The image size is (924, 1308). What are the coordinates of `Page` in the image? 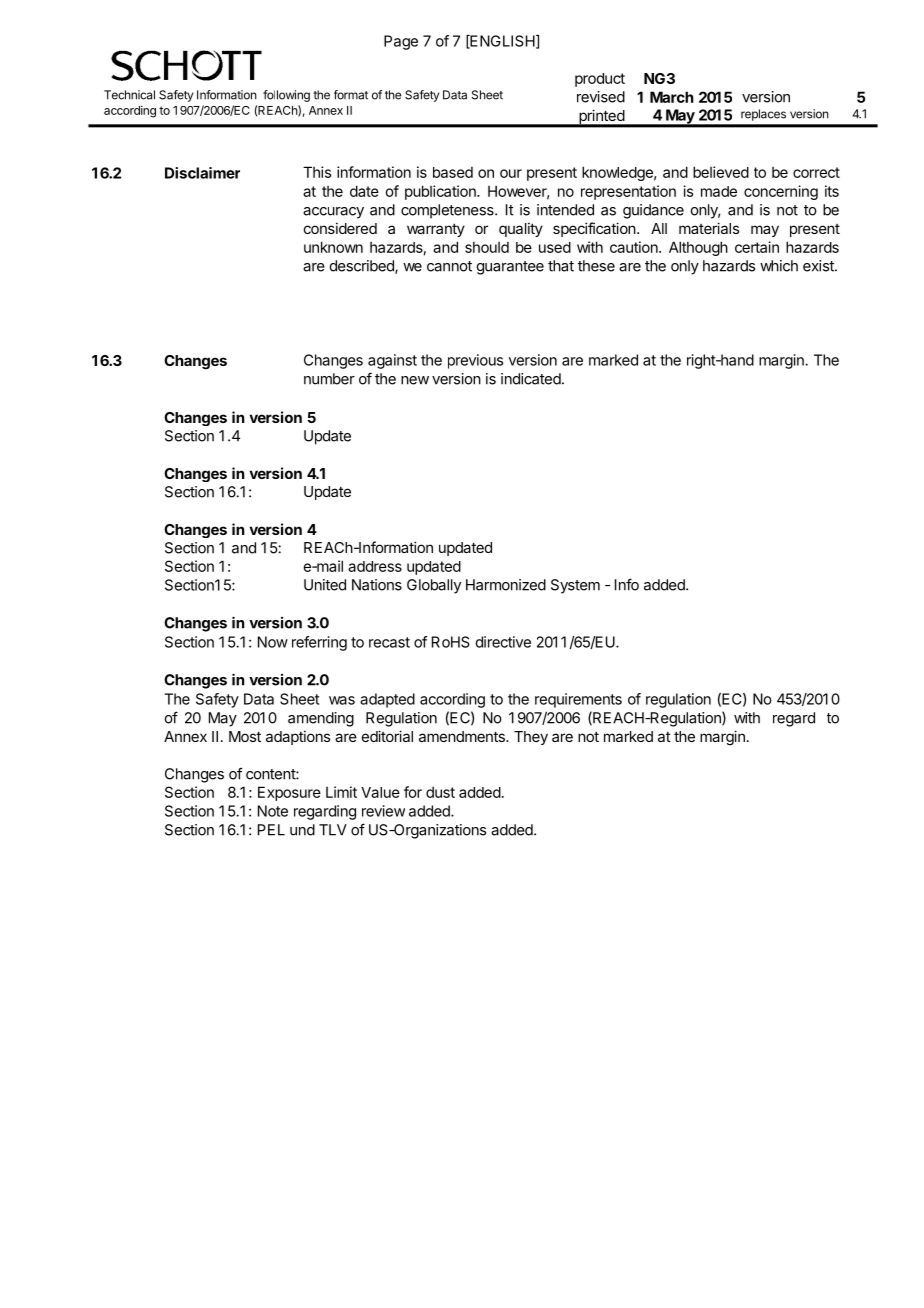 It's located at (401, 42).
